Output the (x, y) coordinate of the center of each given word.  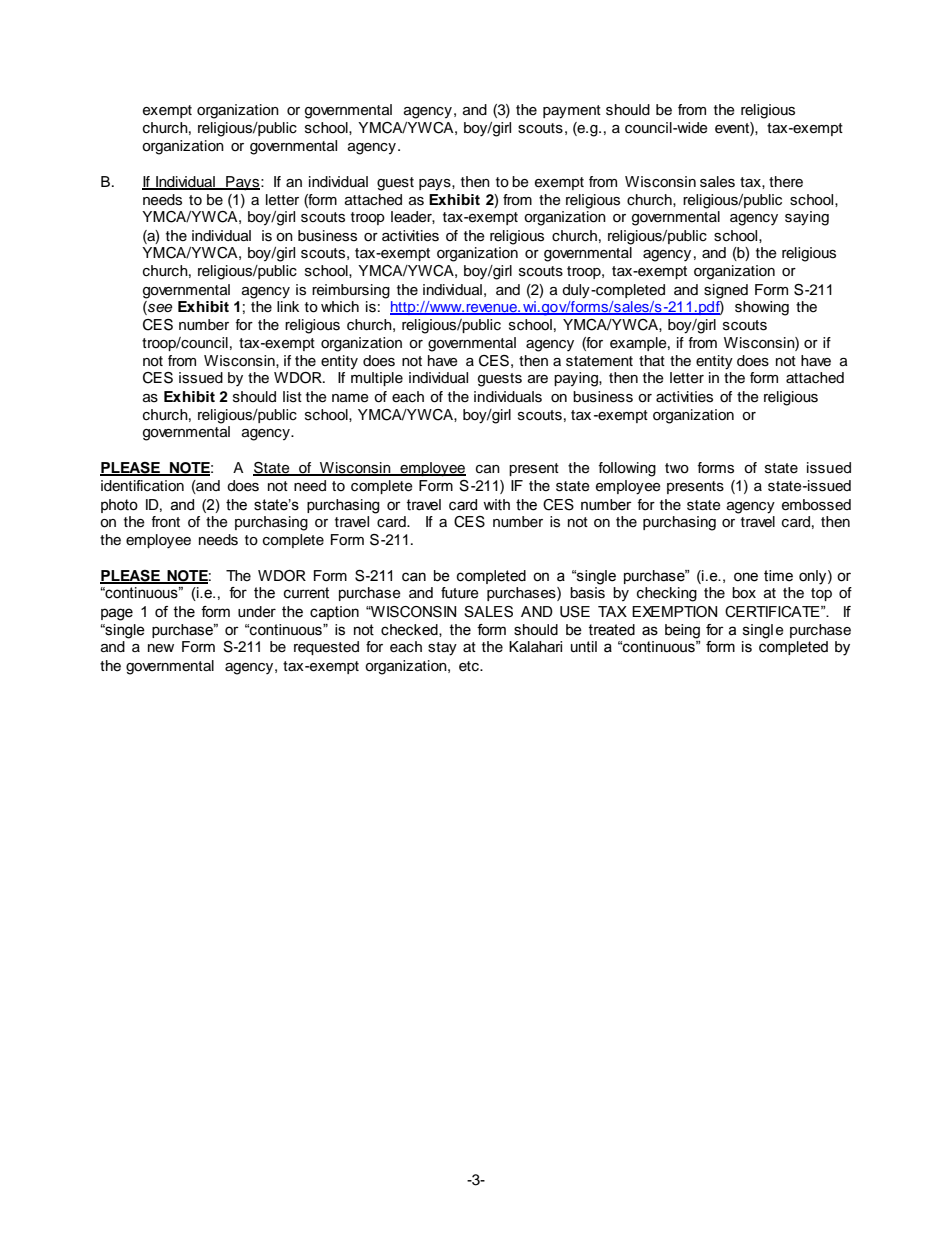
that (652, 360)
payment (572, 112)
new (161, 648)
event (733, 129)
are (538, 379)
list (292, 397)
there (786, 182)
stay (442, 649)
